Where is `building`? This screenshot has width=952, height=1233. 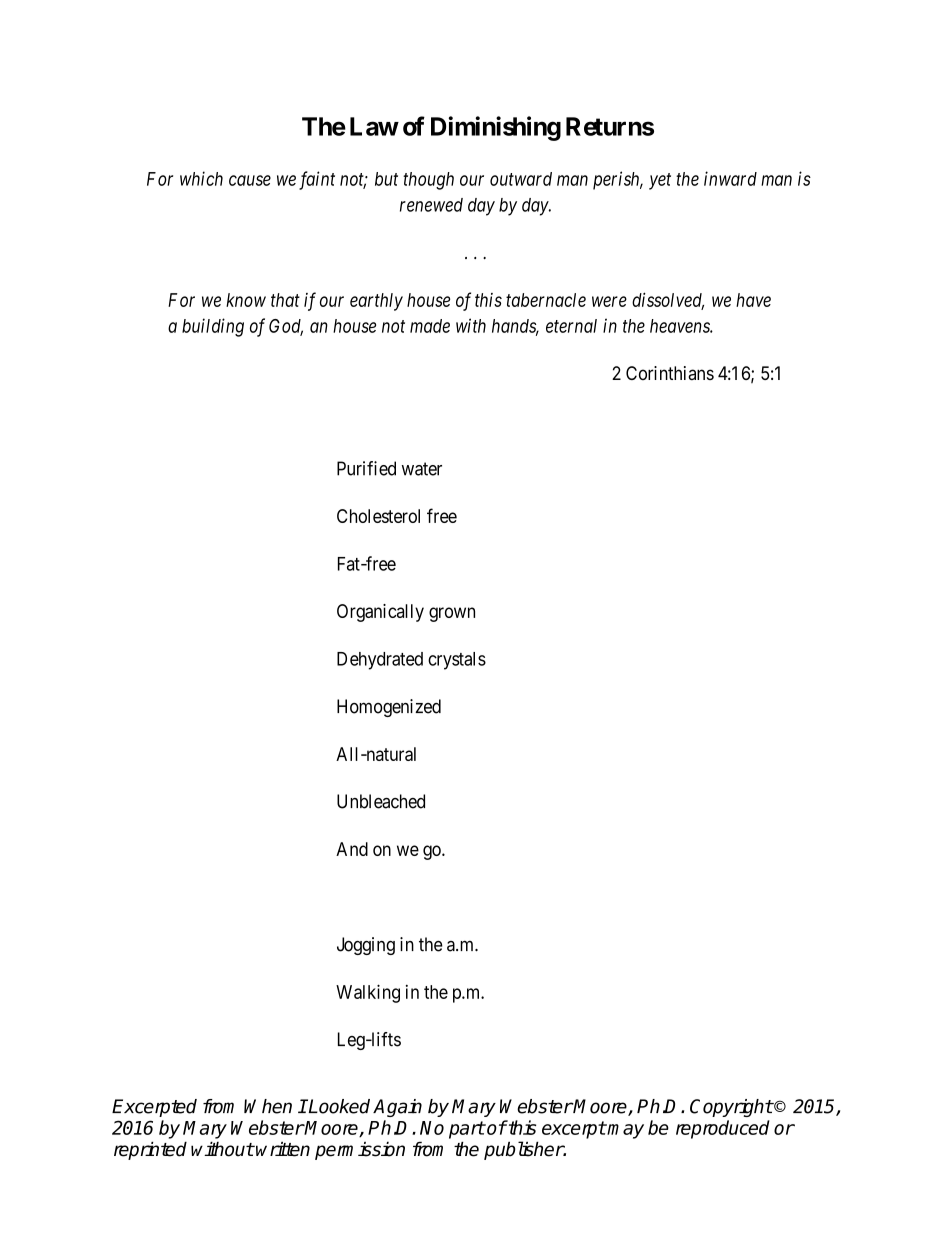 building is located at coordinates (213, 327).
